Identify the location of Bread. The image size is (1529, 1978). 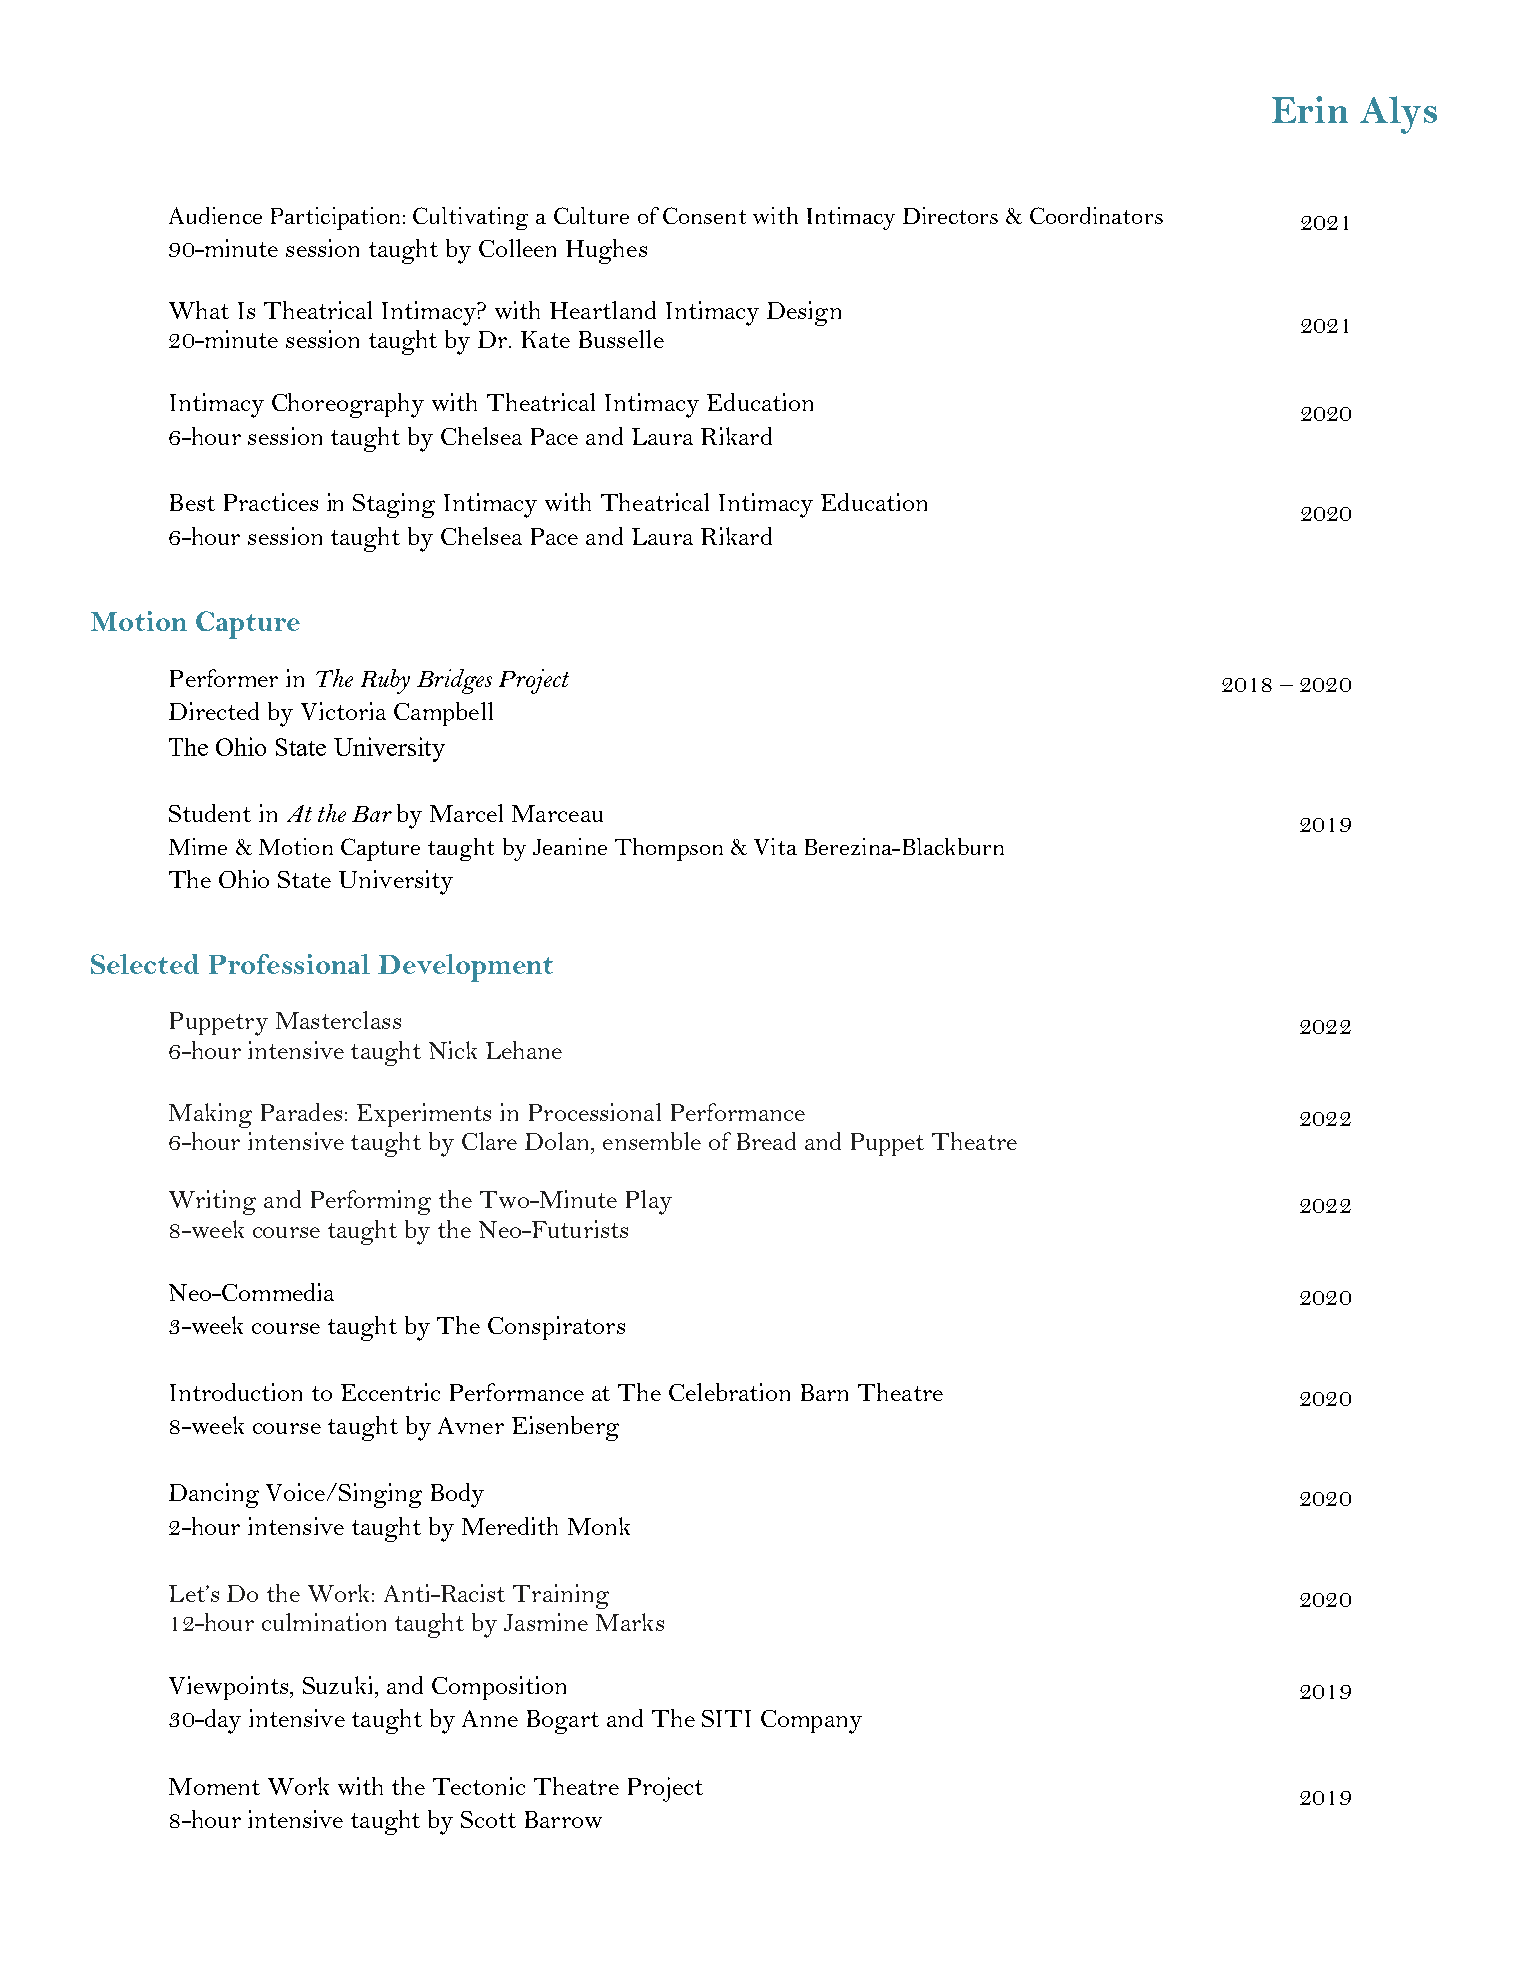
(766, 1141).
